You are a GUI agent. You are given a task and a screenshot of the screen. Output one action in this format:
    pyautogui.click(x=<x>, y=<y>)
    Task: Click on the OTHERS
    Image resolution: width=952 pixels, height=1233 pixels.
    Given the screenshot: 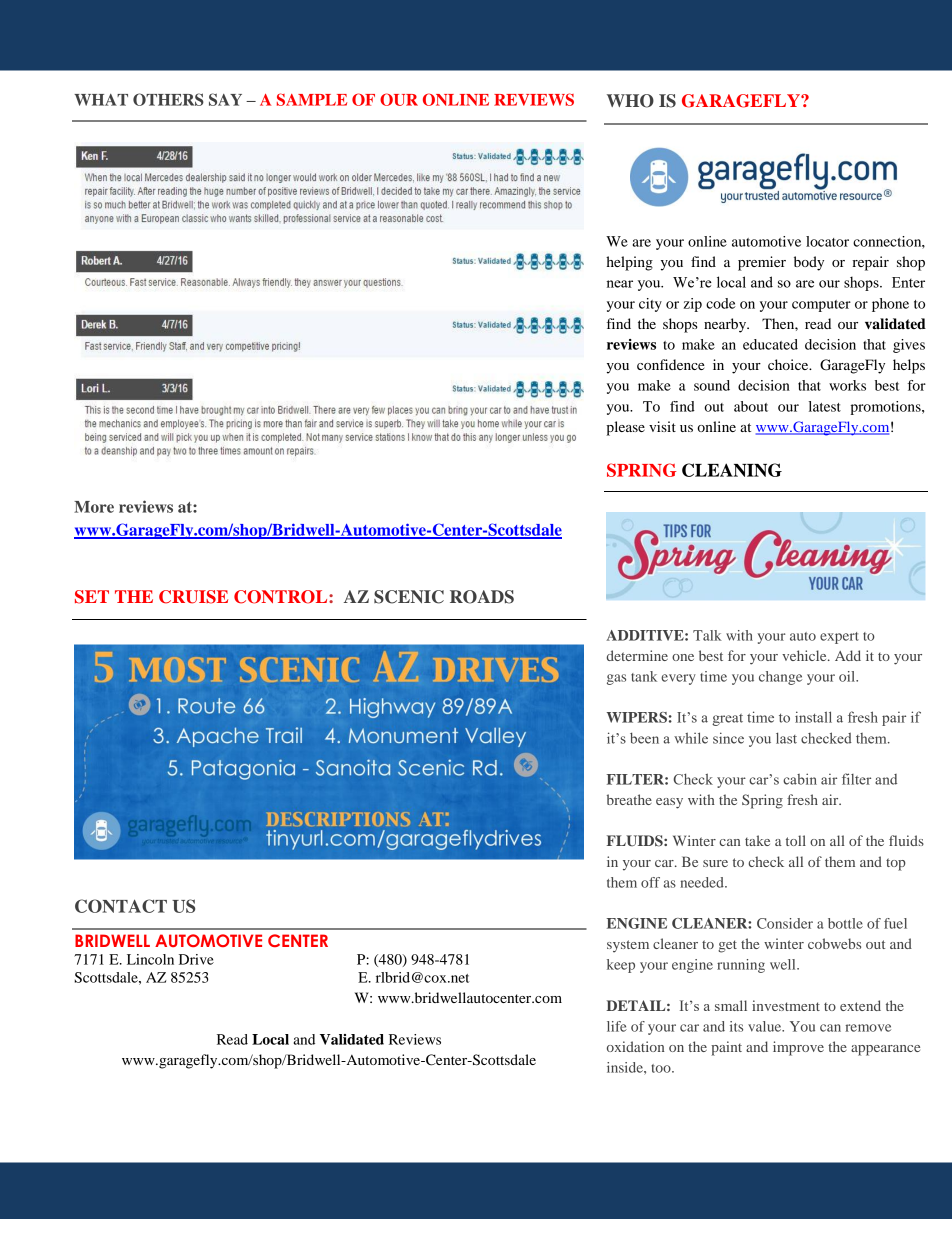 What is the action you would take?
    pyautogui.click(x=168, y=99)
